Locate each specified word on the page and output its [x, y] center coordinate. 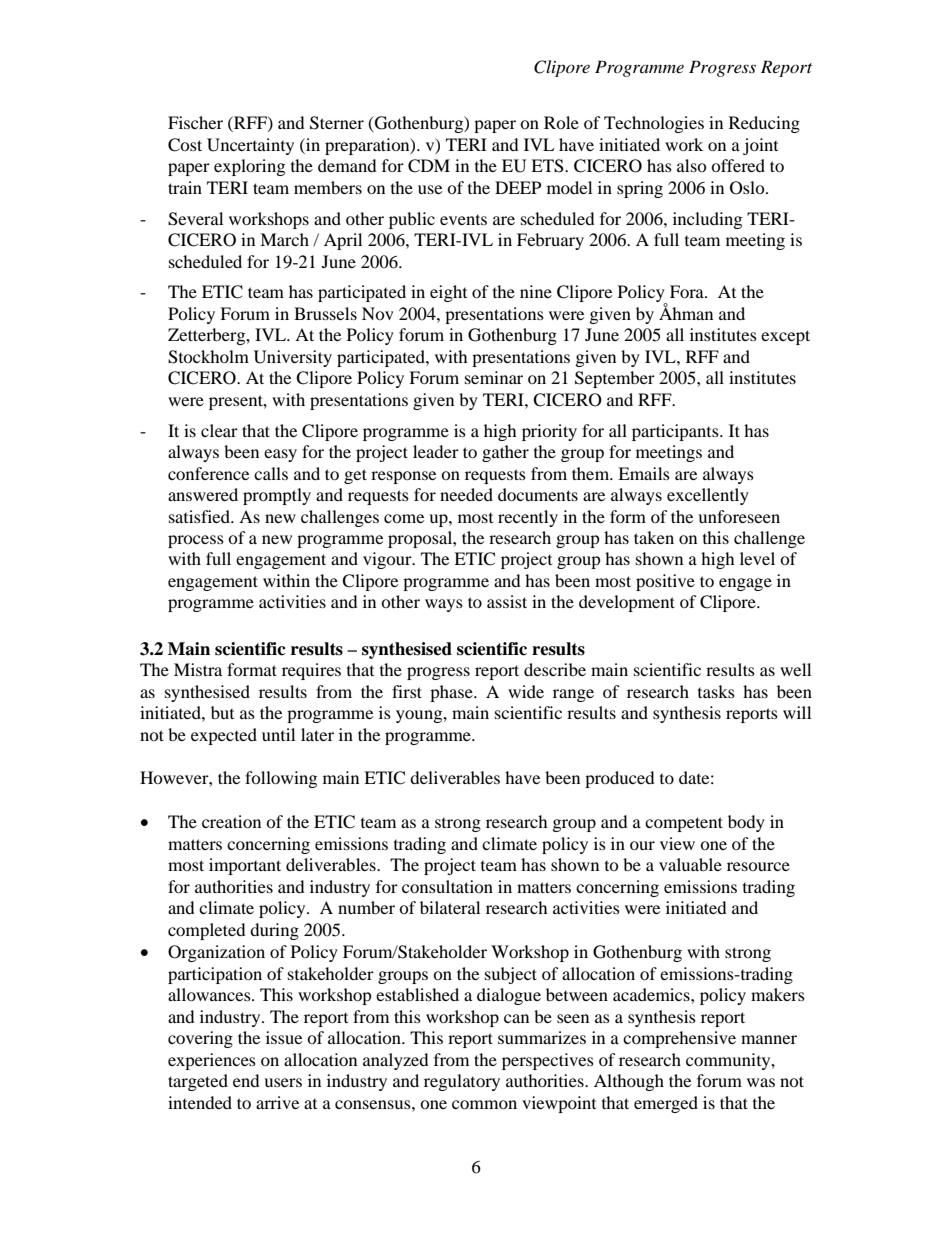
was [761, 1082]
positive [665, 582]
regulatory [462, 1082]
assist [507, 601]
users [283, 1082]
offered [738, 165]
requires [311, 671]
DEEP [518, 187]
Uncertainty [250, 146]
